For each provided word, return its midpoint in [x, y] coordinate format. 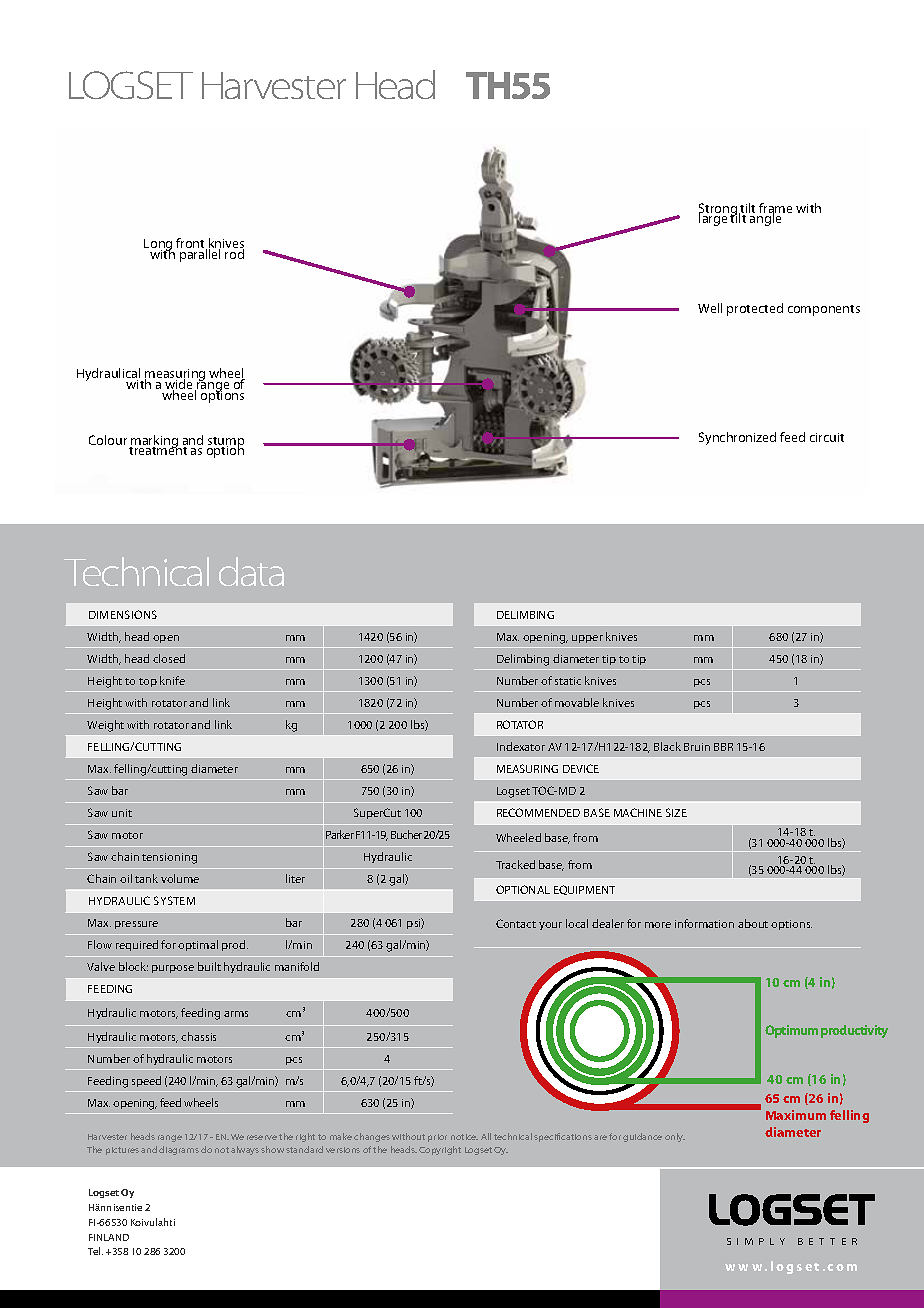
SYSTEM [174, 900]
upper [587, 639]
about [753, 923]
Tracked [515, 864]
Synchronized [737, 438]
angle [766, 219]
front [191, 244]
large [714, 219]
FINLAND [109, 1237]
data [251, 571]
